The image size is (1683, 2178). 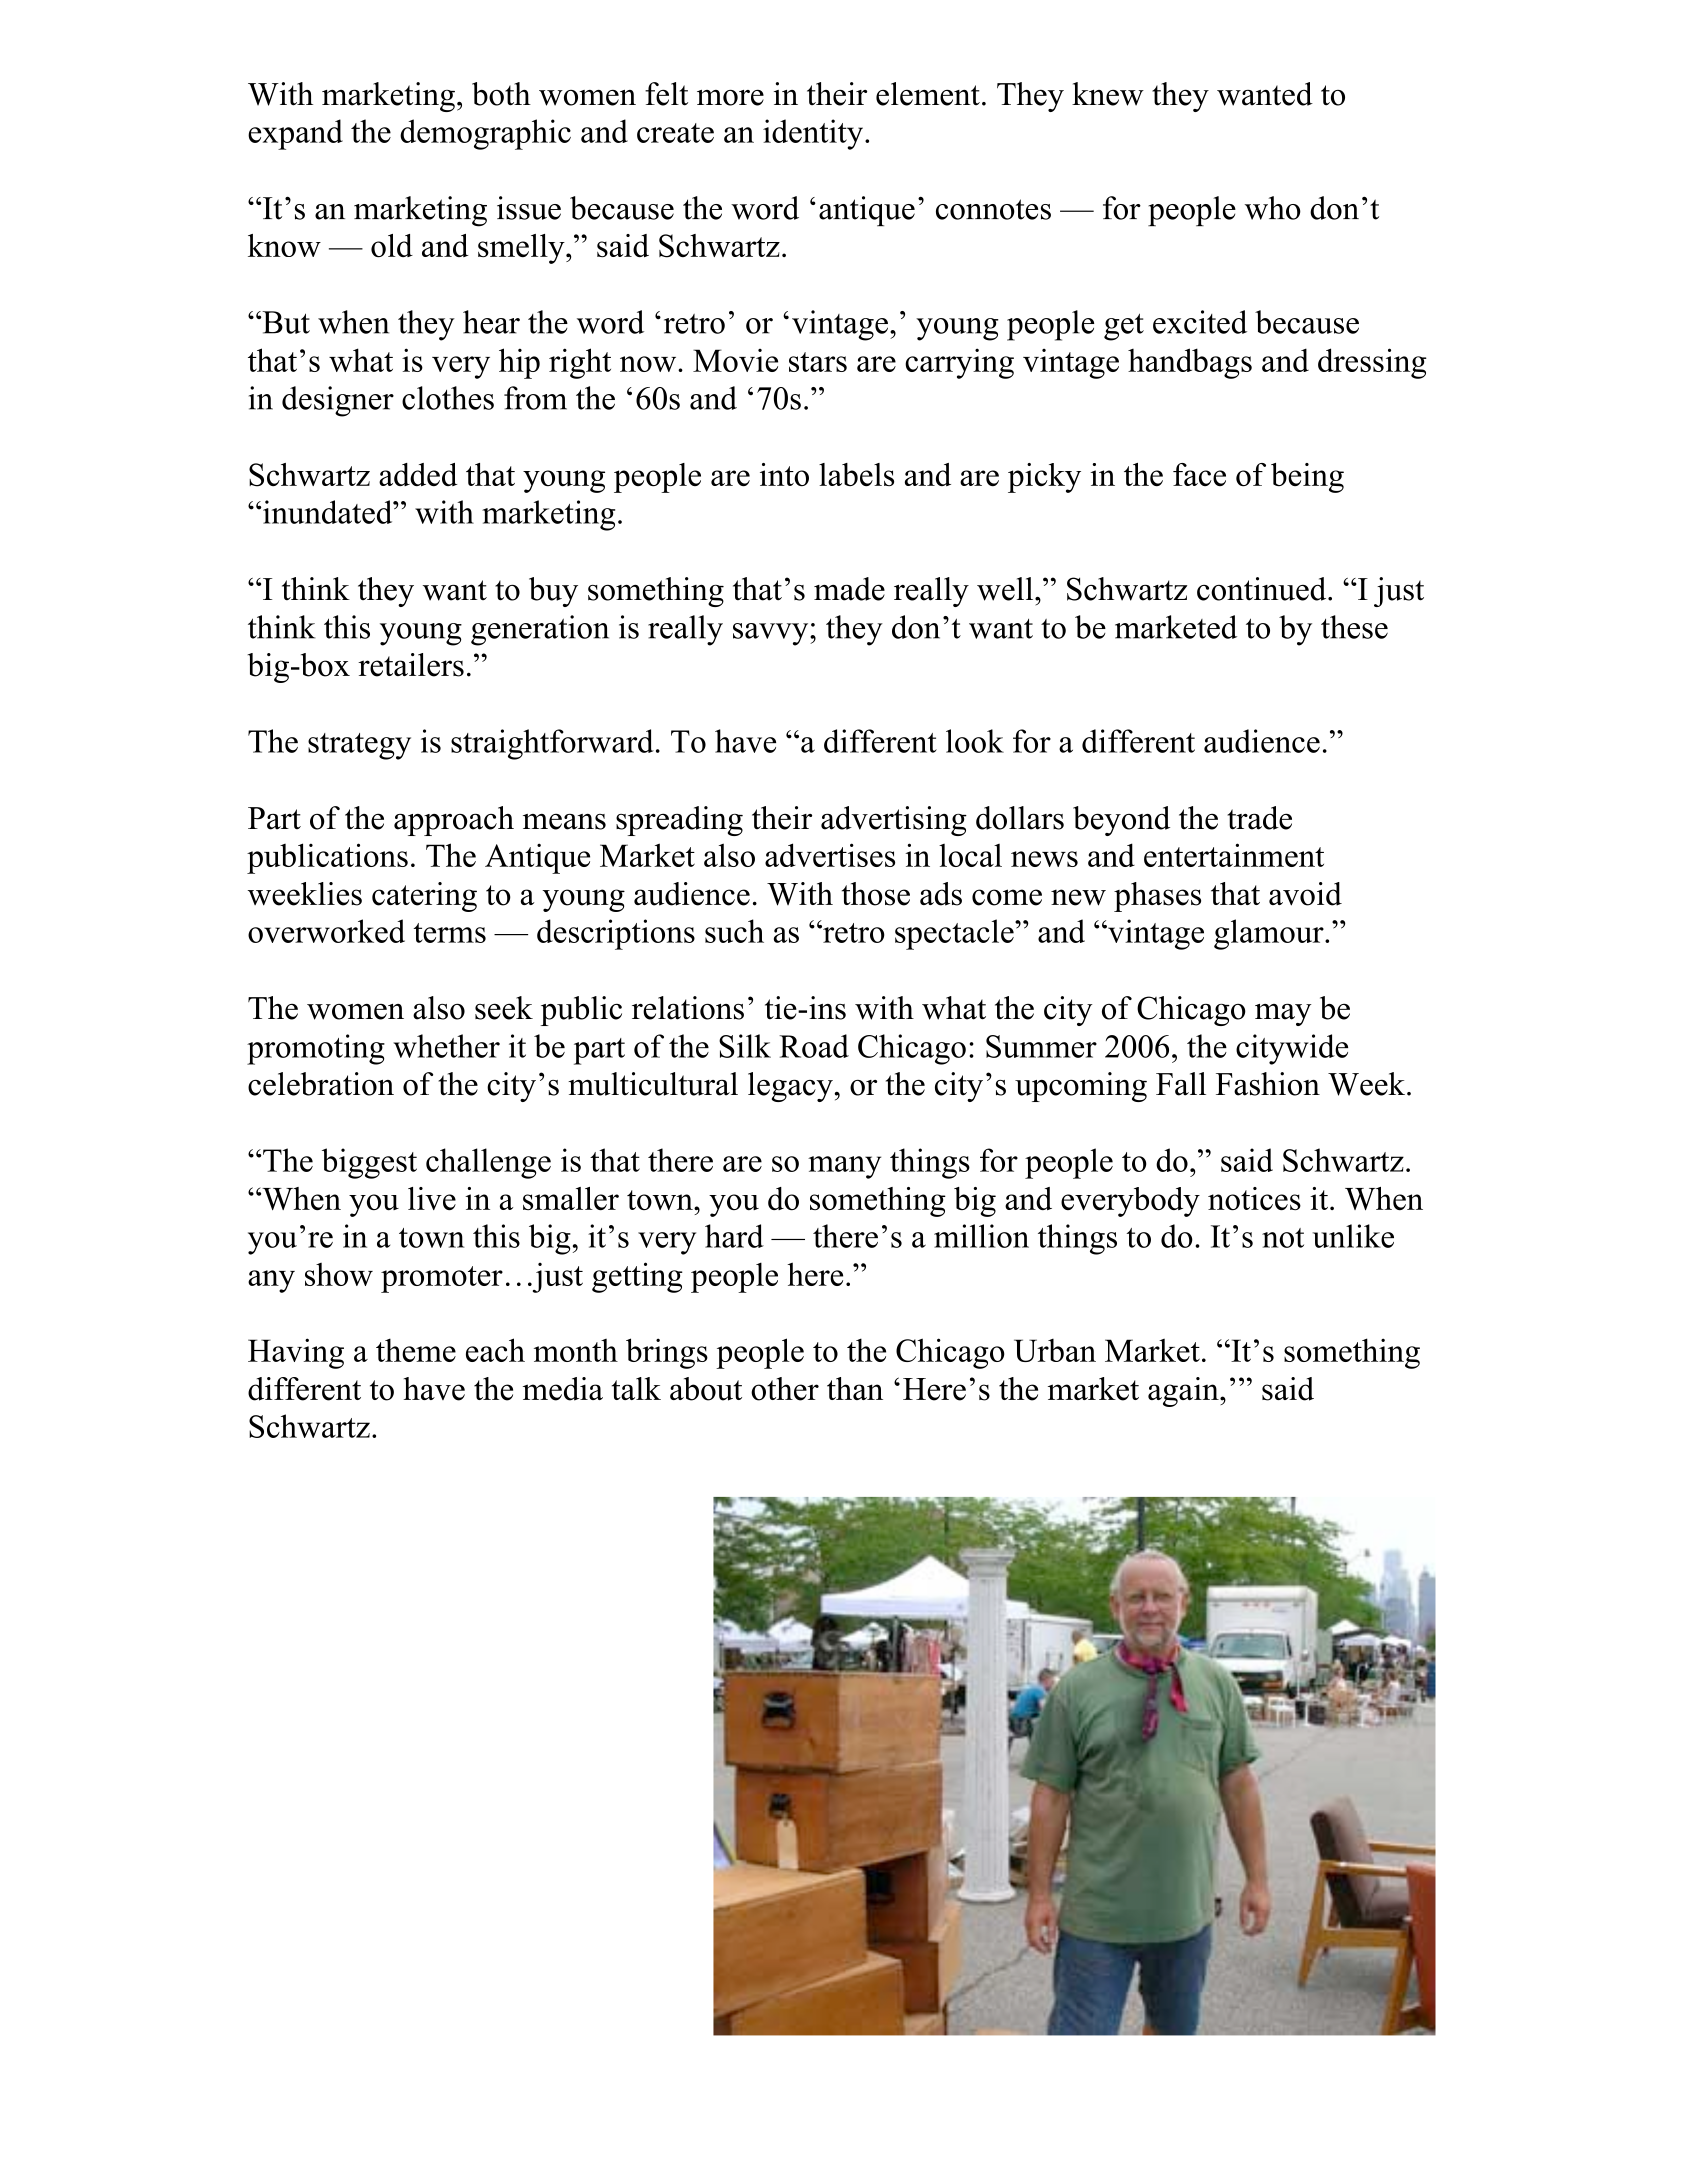 I want to click on theme, so click(x=416, y=1350).
